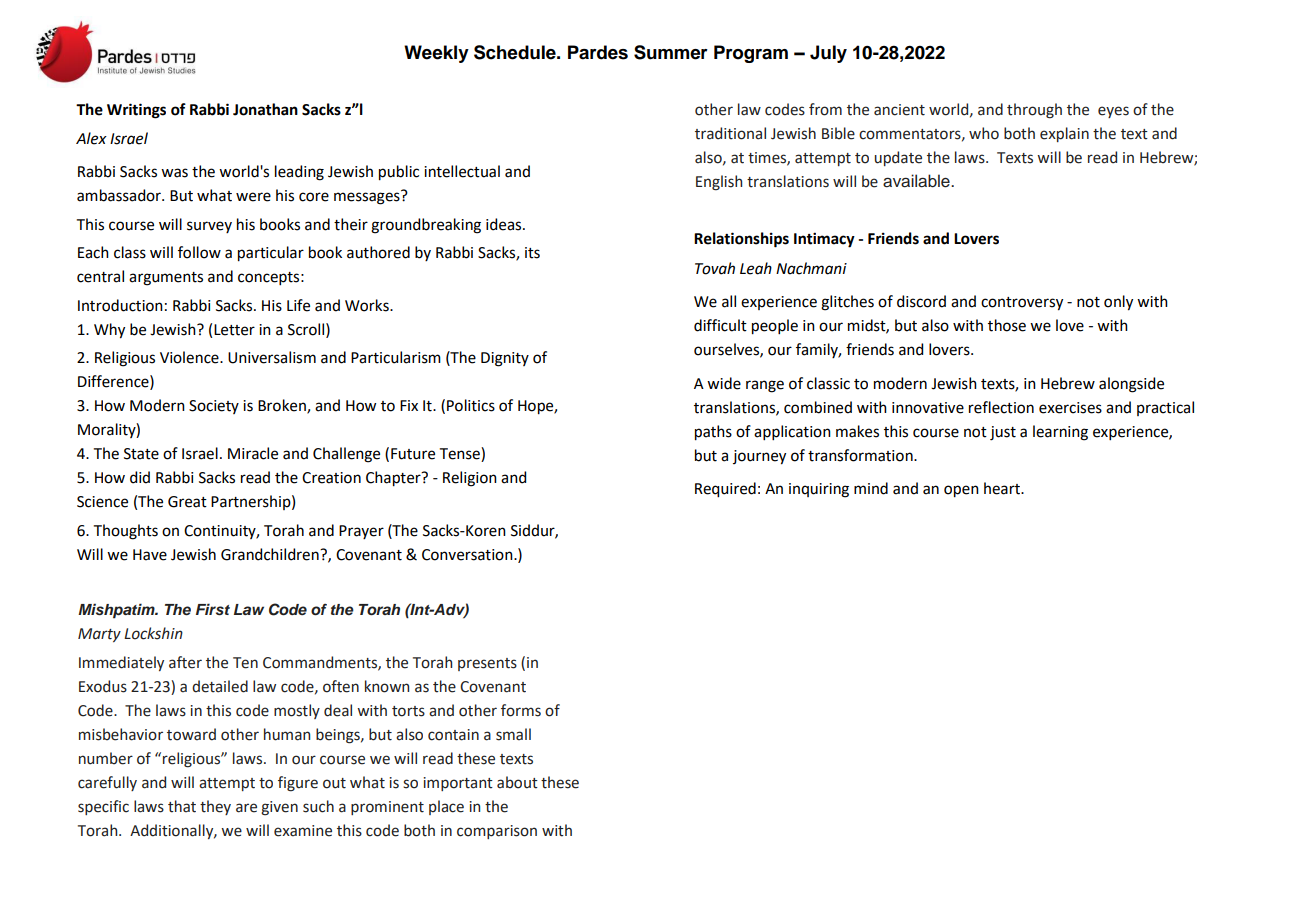 The width and height of the document is (1307, 924). I want to click on First, so click(213, 609).
